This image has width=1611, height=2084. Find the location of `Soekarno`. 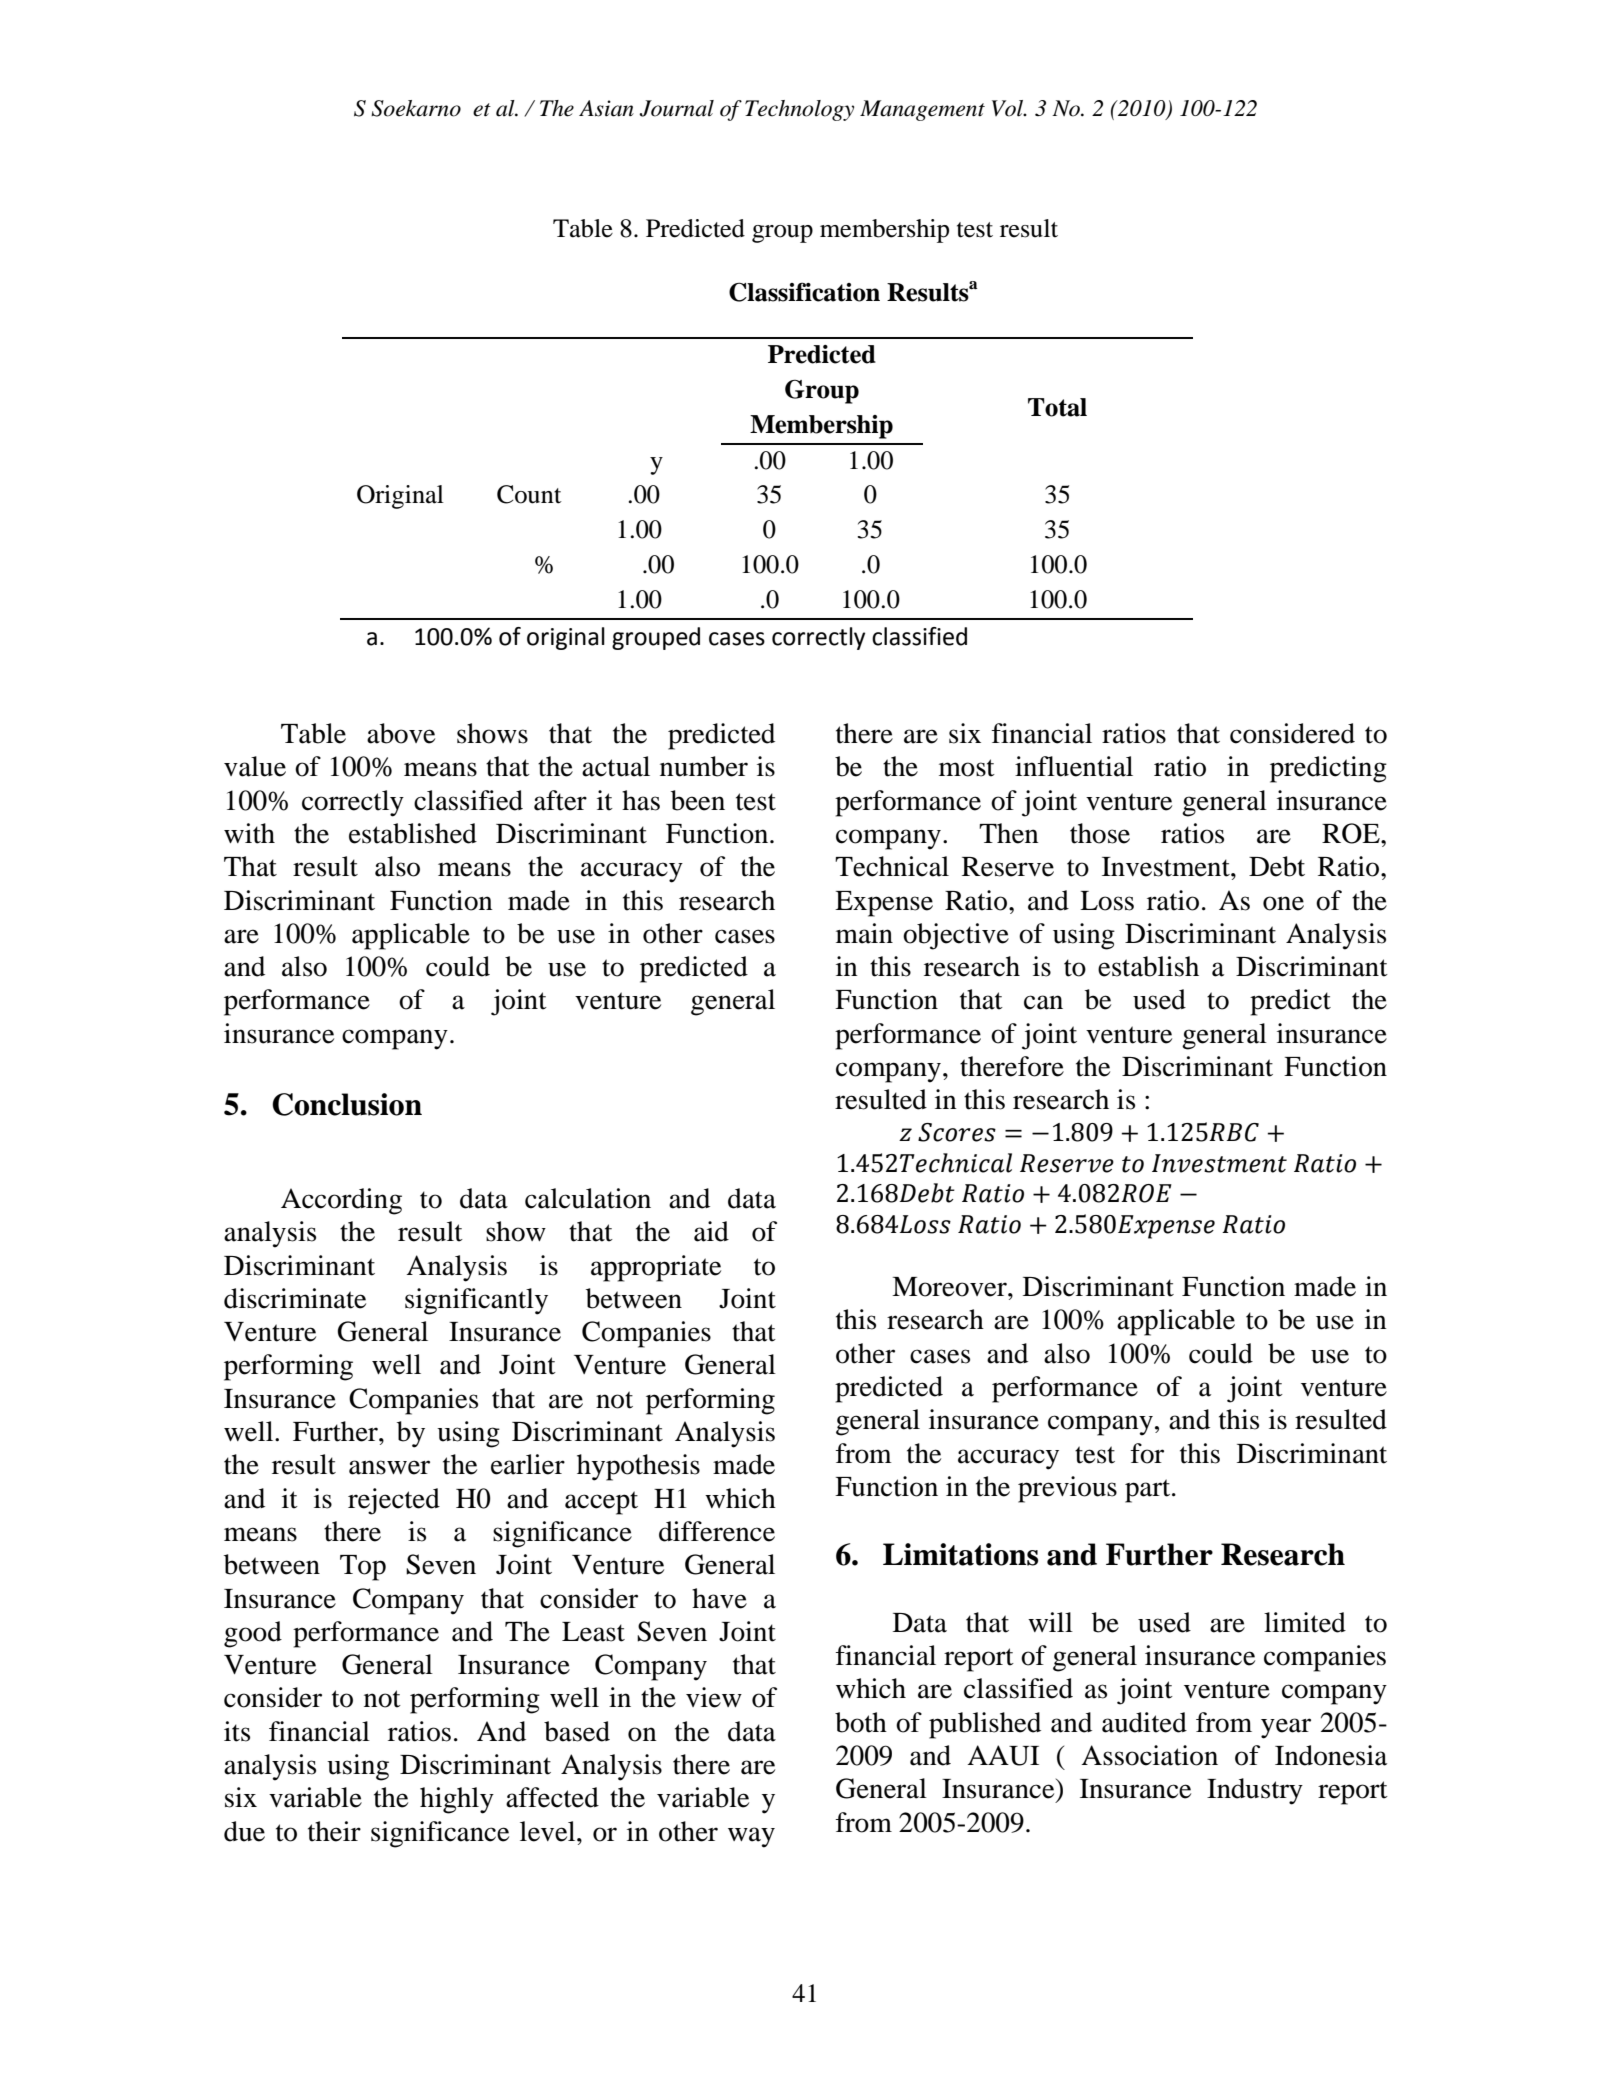

Soekarno is located at coordinates (416, 108).
